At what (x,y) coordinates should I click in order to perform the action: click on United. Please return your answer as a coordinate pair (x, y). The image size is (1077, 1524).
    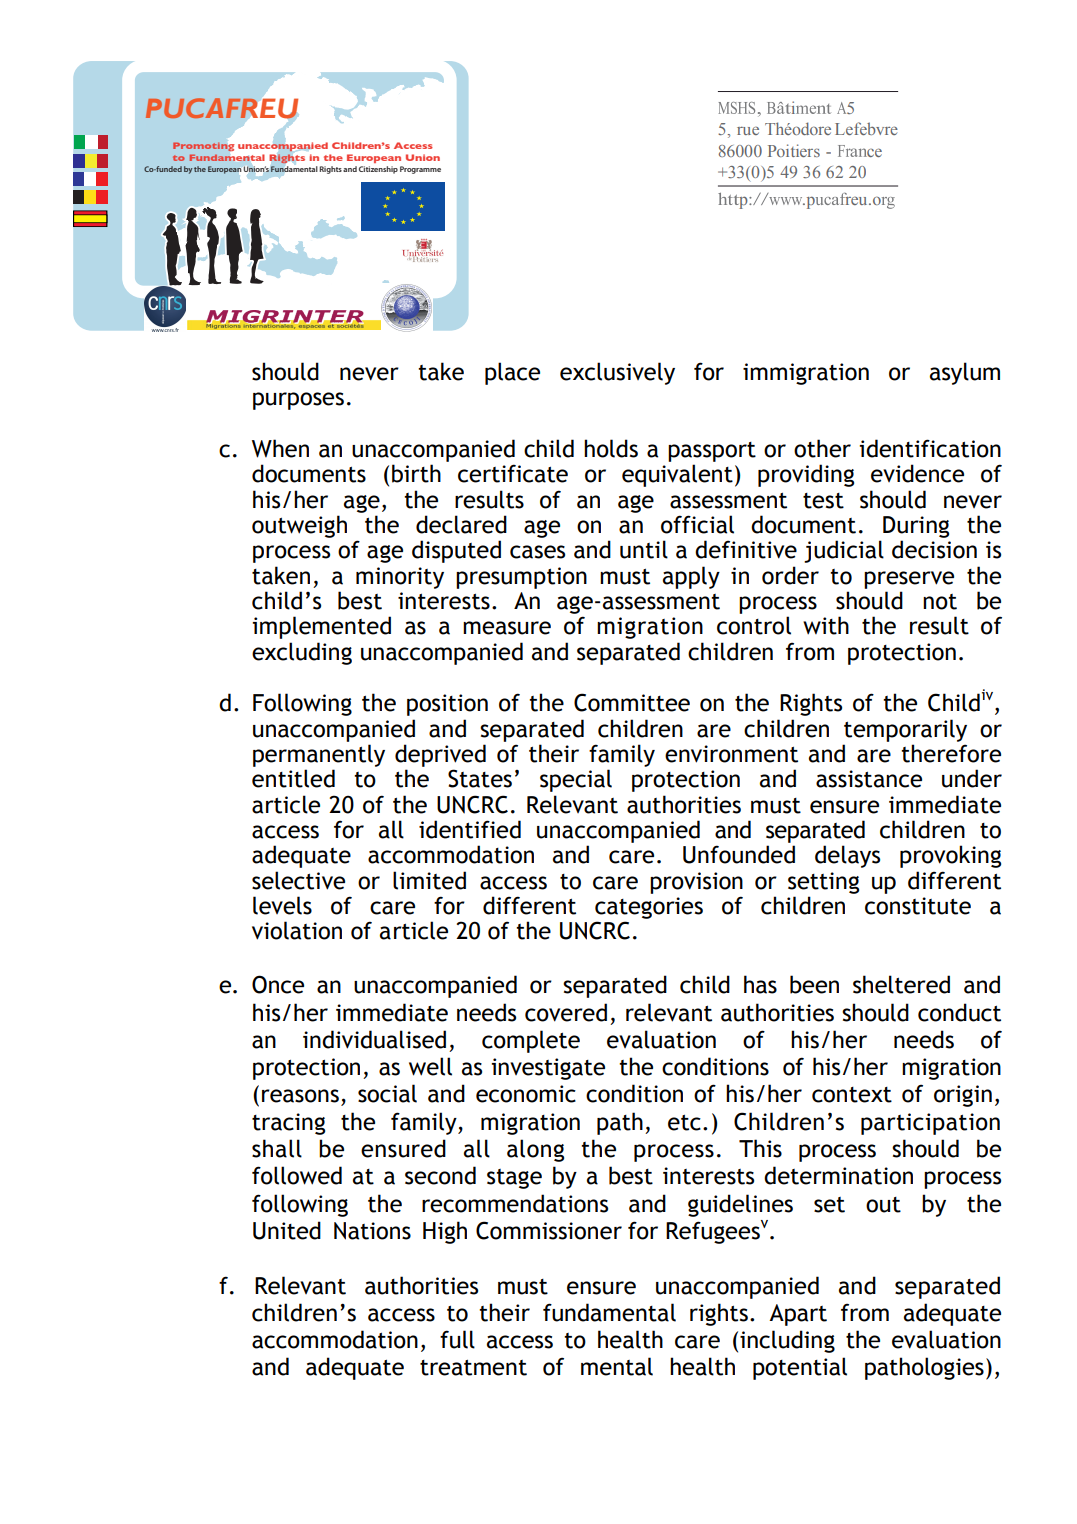
    Looking at the image, I should click on (287, 1230).
